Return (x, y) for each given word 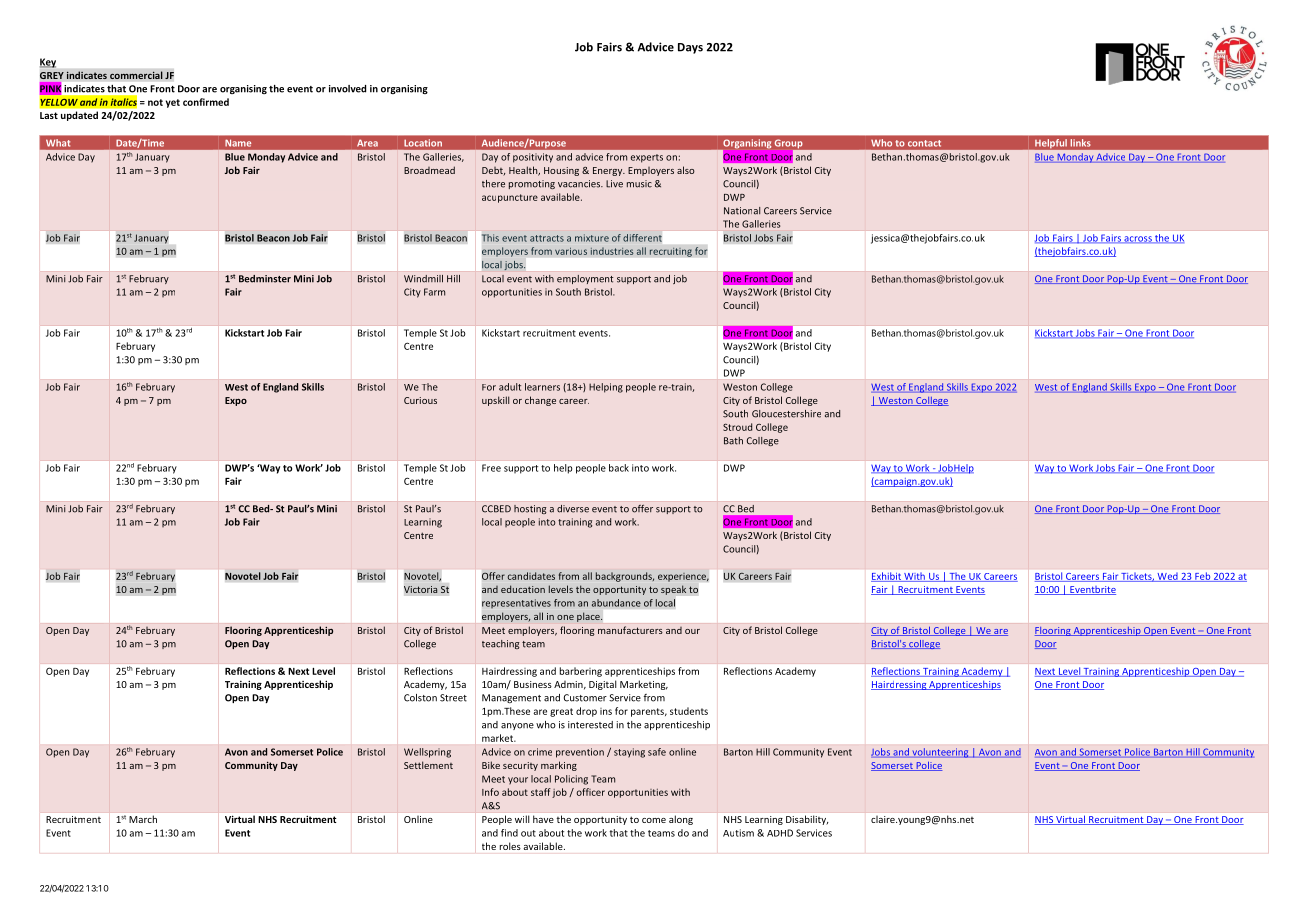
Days (690, 48)
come (654, 820)
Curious (420, 400)
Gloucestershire (786, 414)
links (1080, 142)
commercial (136, 75)
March (143, 819)
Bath (733, 441)
